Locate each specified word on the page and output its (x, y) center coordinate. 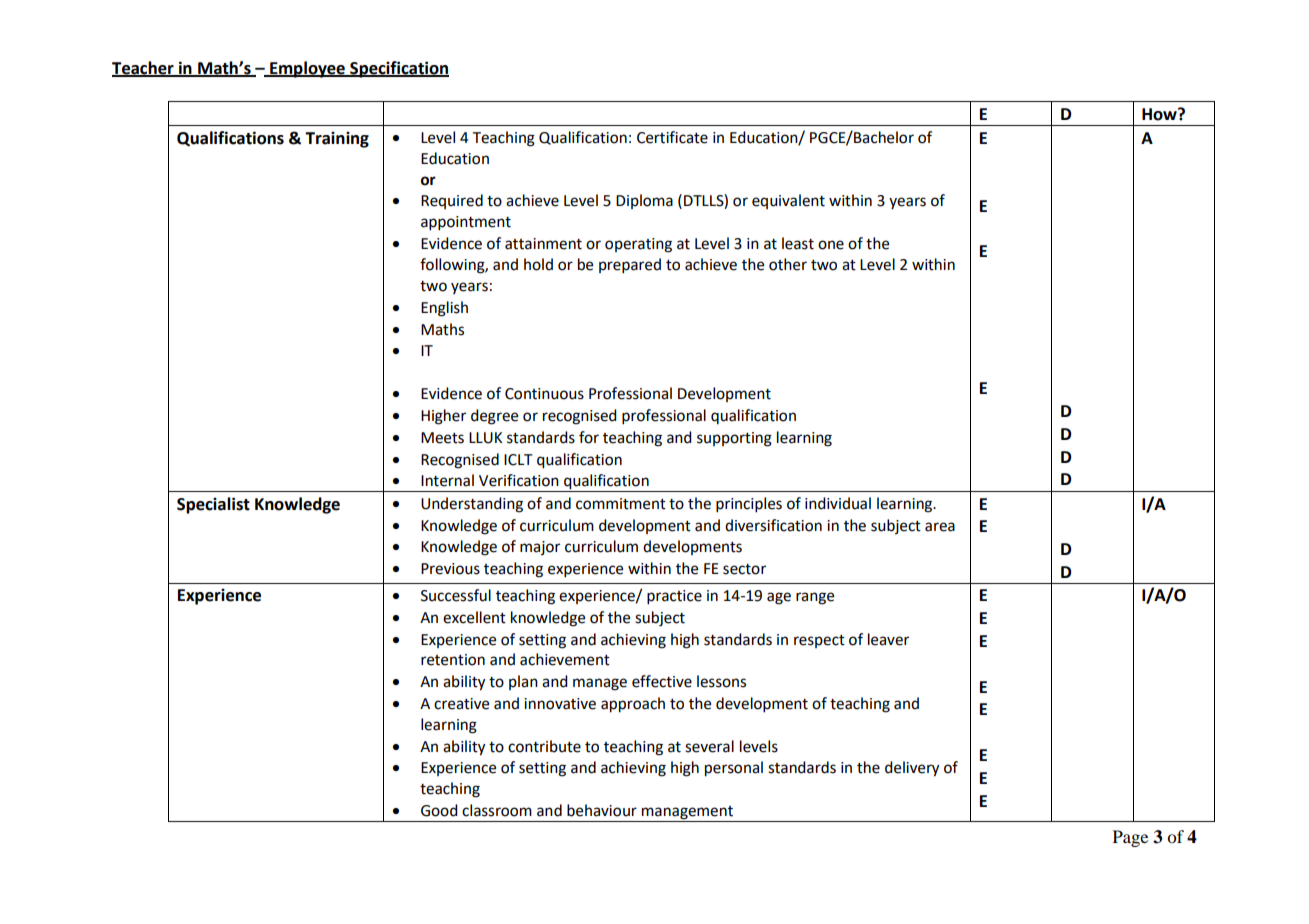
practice (674, 597)
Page (1130, 838)
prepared (630, 266)
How (1160, 114)
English (444, 309)
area (940, 527)
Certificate (672, 137)
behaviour (602, 810)
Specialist (213, 505)
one (831, 245)
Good (439, 810)
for (589, 437)
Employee (307, 69)
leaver (888, 639)
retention (453, 660)
